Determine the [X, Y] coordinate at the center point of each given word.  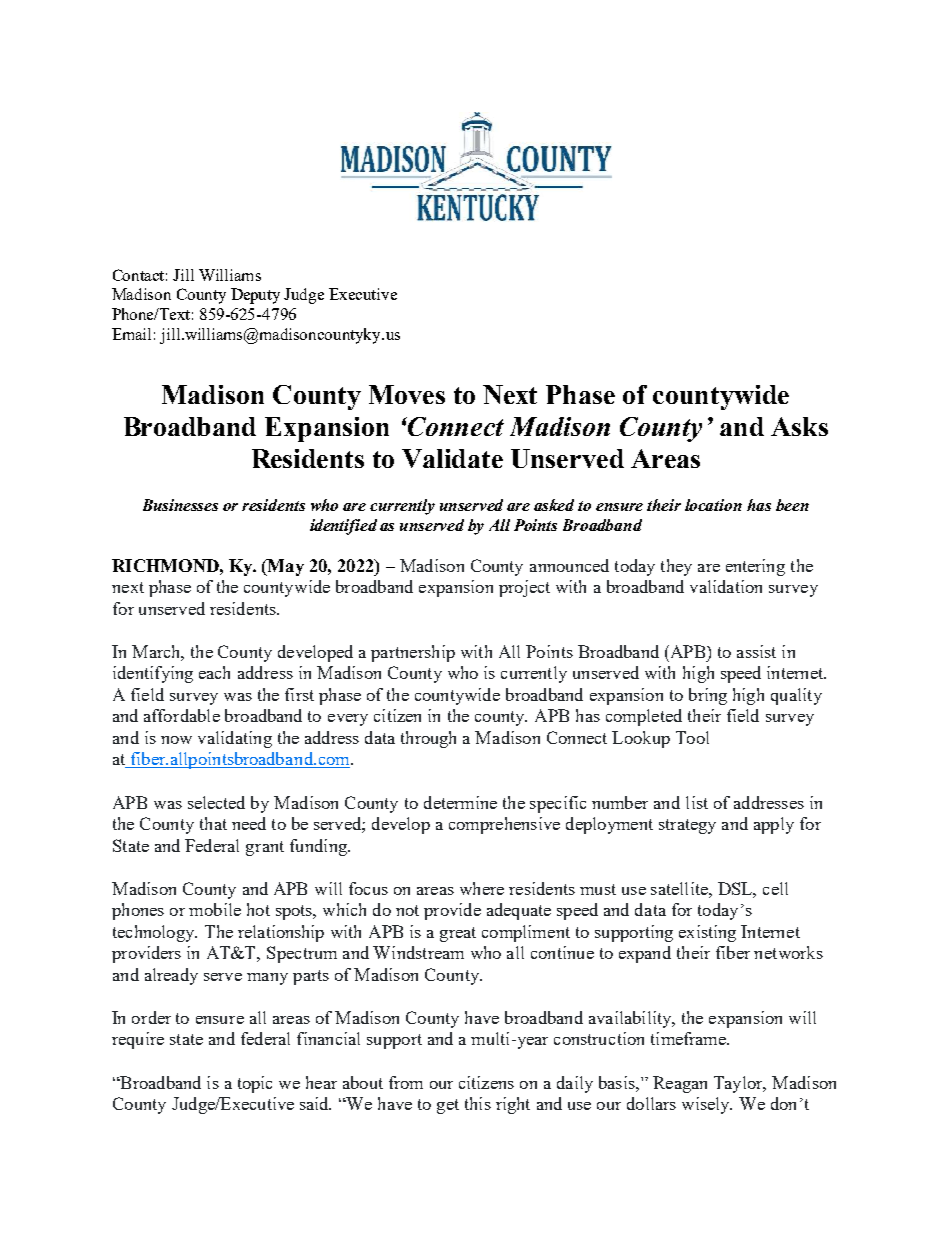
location [713, 505]
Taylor [740, 1084]
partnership [413, 653]
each [214, 672]
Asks [799, 426]
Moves [407, 394]
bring [708, 696]
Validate [452, 458]
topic [255, 1084]
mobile [215, 909]
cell [775, 888]
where [482, 888]
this [478, 1103]
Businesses [180, 505]
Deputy [255, 296]
